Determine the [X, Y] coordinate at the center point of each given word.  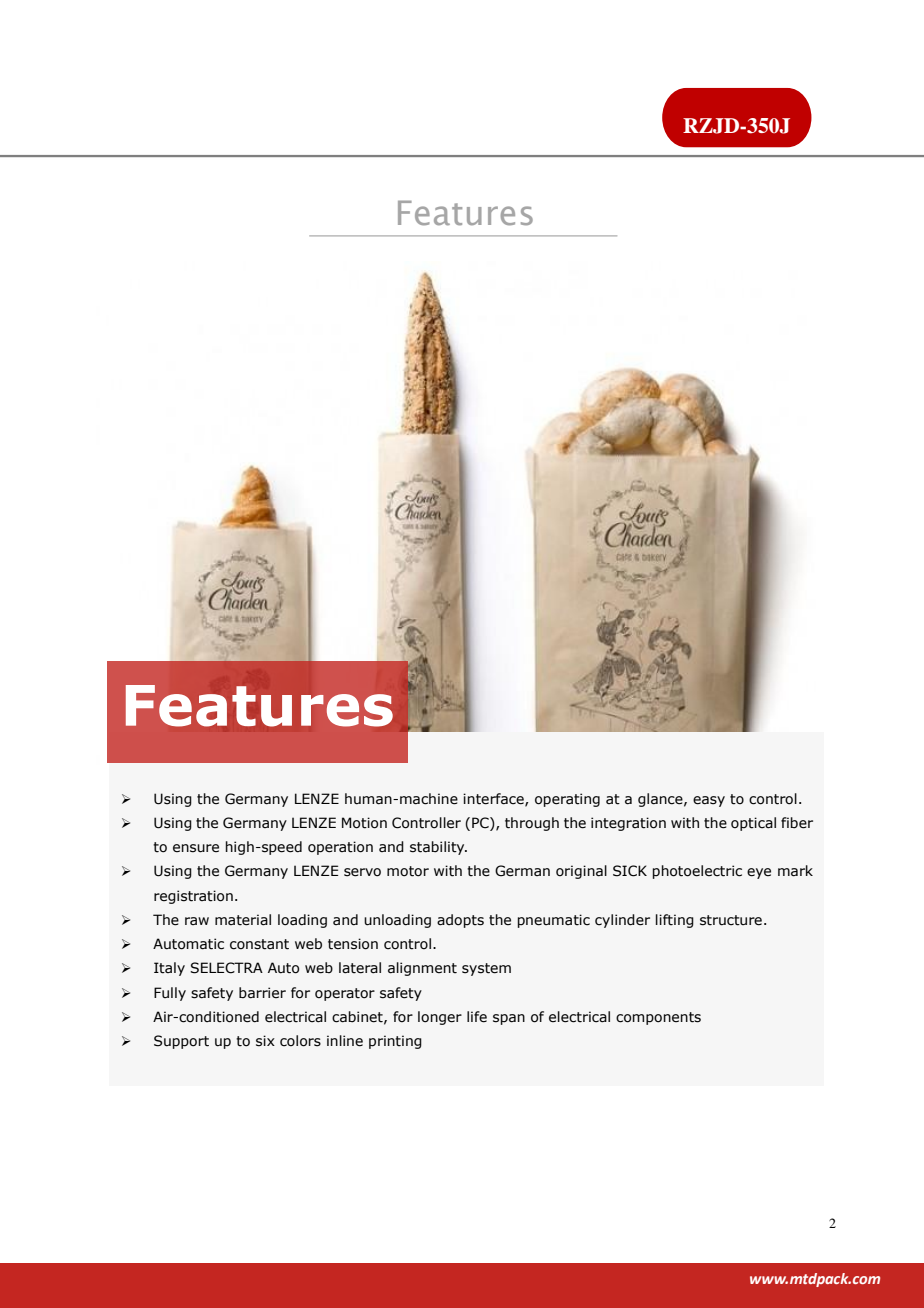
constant [259, 944]
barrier [262, 993]
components [658, 1018]
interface [494, 799]
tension [353, 944]
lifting [675, 921]
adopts [460, 921]
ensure [196, 848]
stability [438, 848]
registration [193, 897]
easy [709, 801]
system [486, 969]
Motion [364, 823]
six [265, 1041]
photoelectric [697, 872]
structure [731, 920]
